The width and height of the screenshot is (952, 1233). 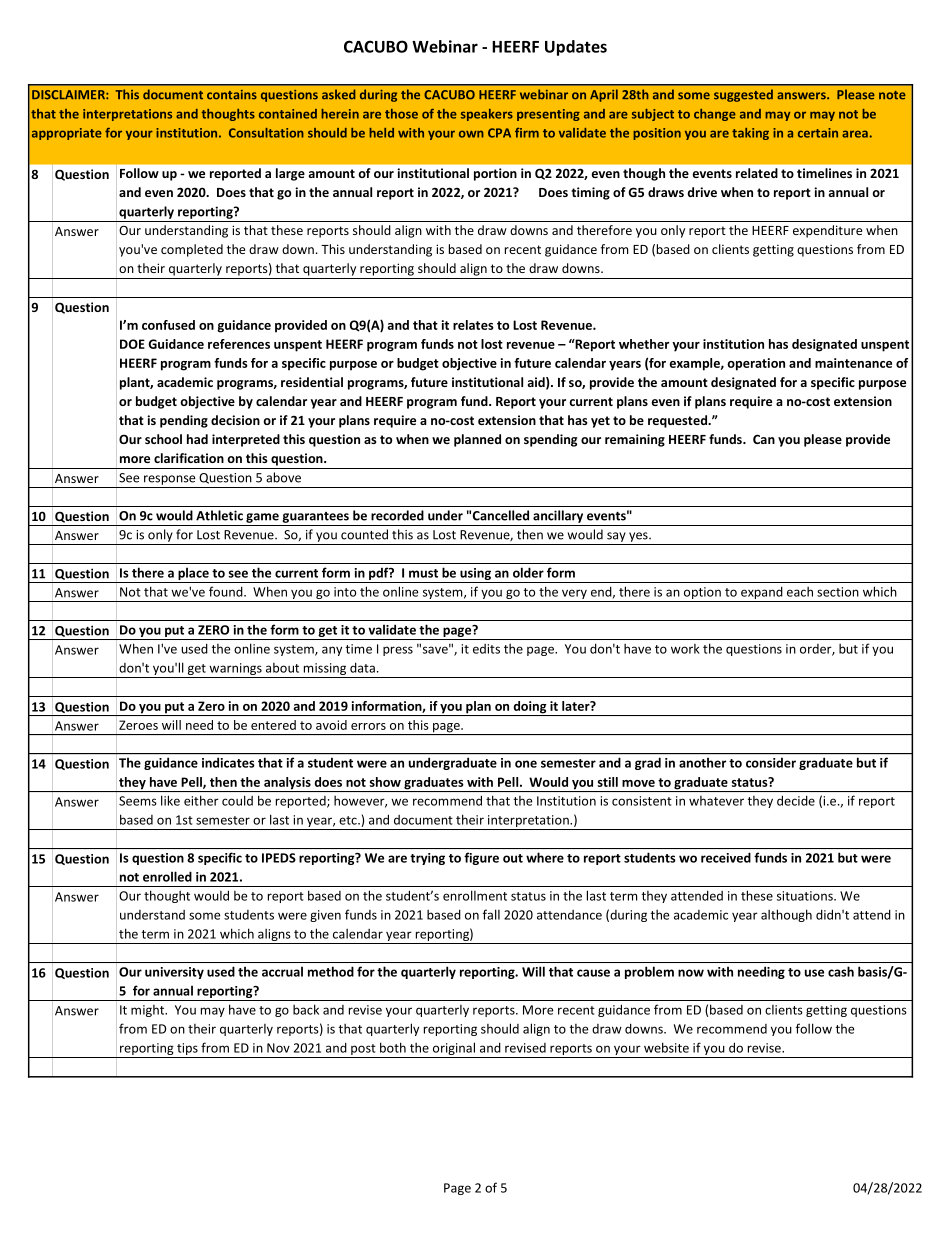 I want to click on relates, so click(x=473, y=325).
